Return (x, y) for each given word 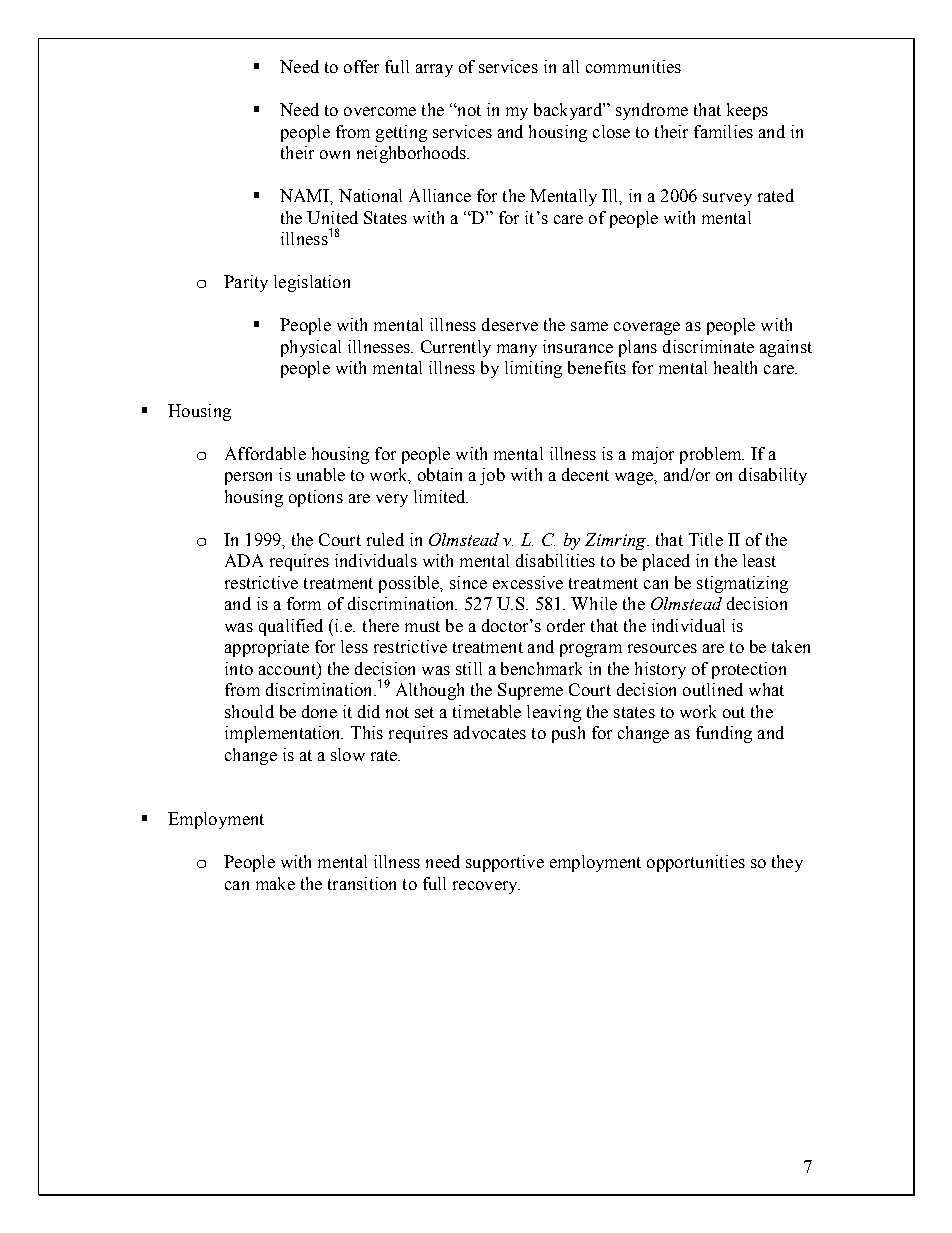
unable (321, 474)
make (275, 883)
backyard (569, 111)
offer (361, 66)
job (492, 476)
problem (712, 455)
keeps (747, 111)
